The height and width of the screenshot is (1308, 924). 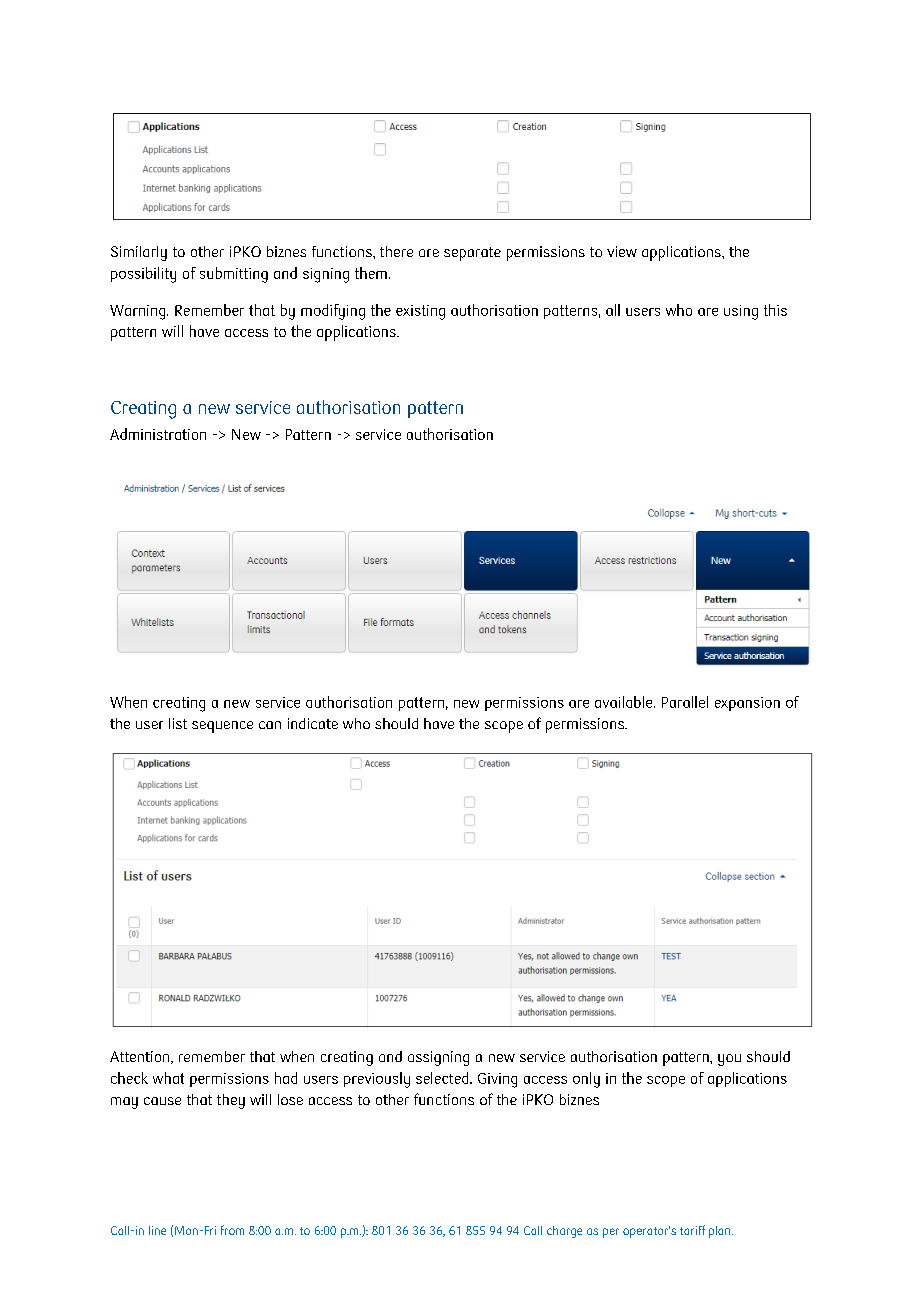 What do you see at coordinates (443, 1078) in the screenshot?
I see `selected` at bounding box center [443, 1078].
